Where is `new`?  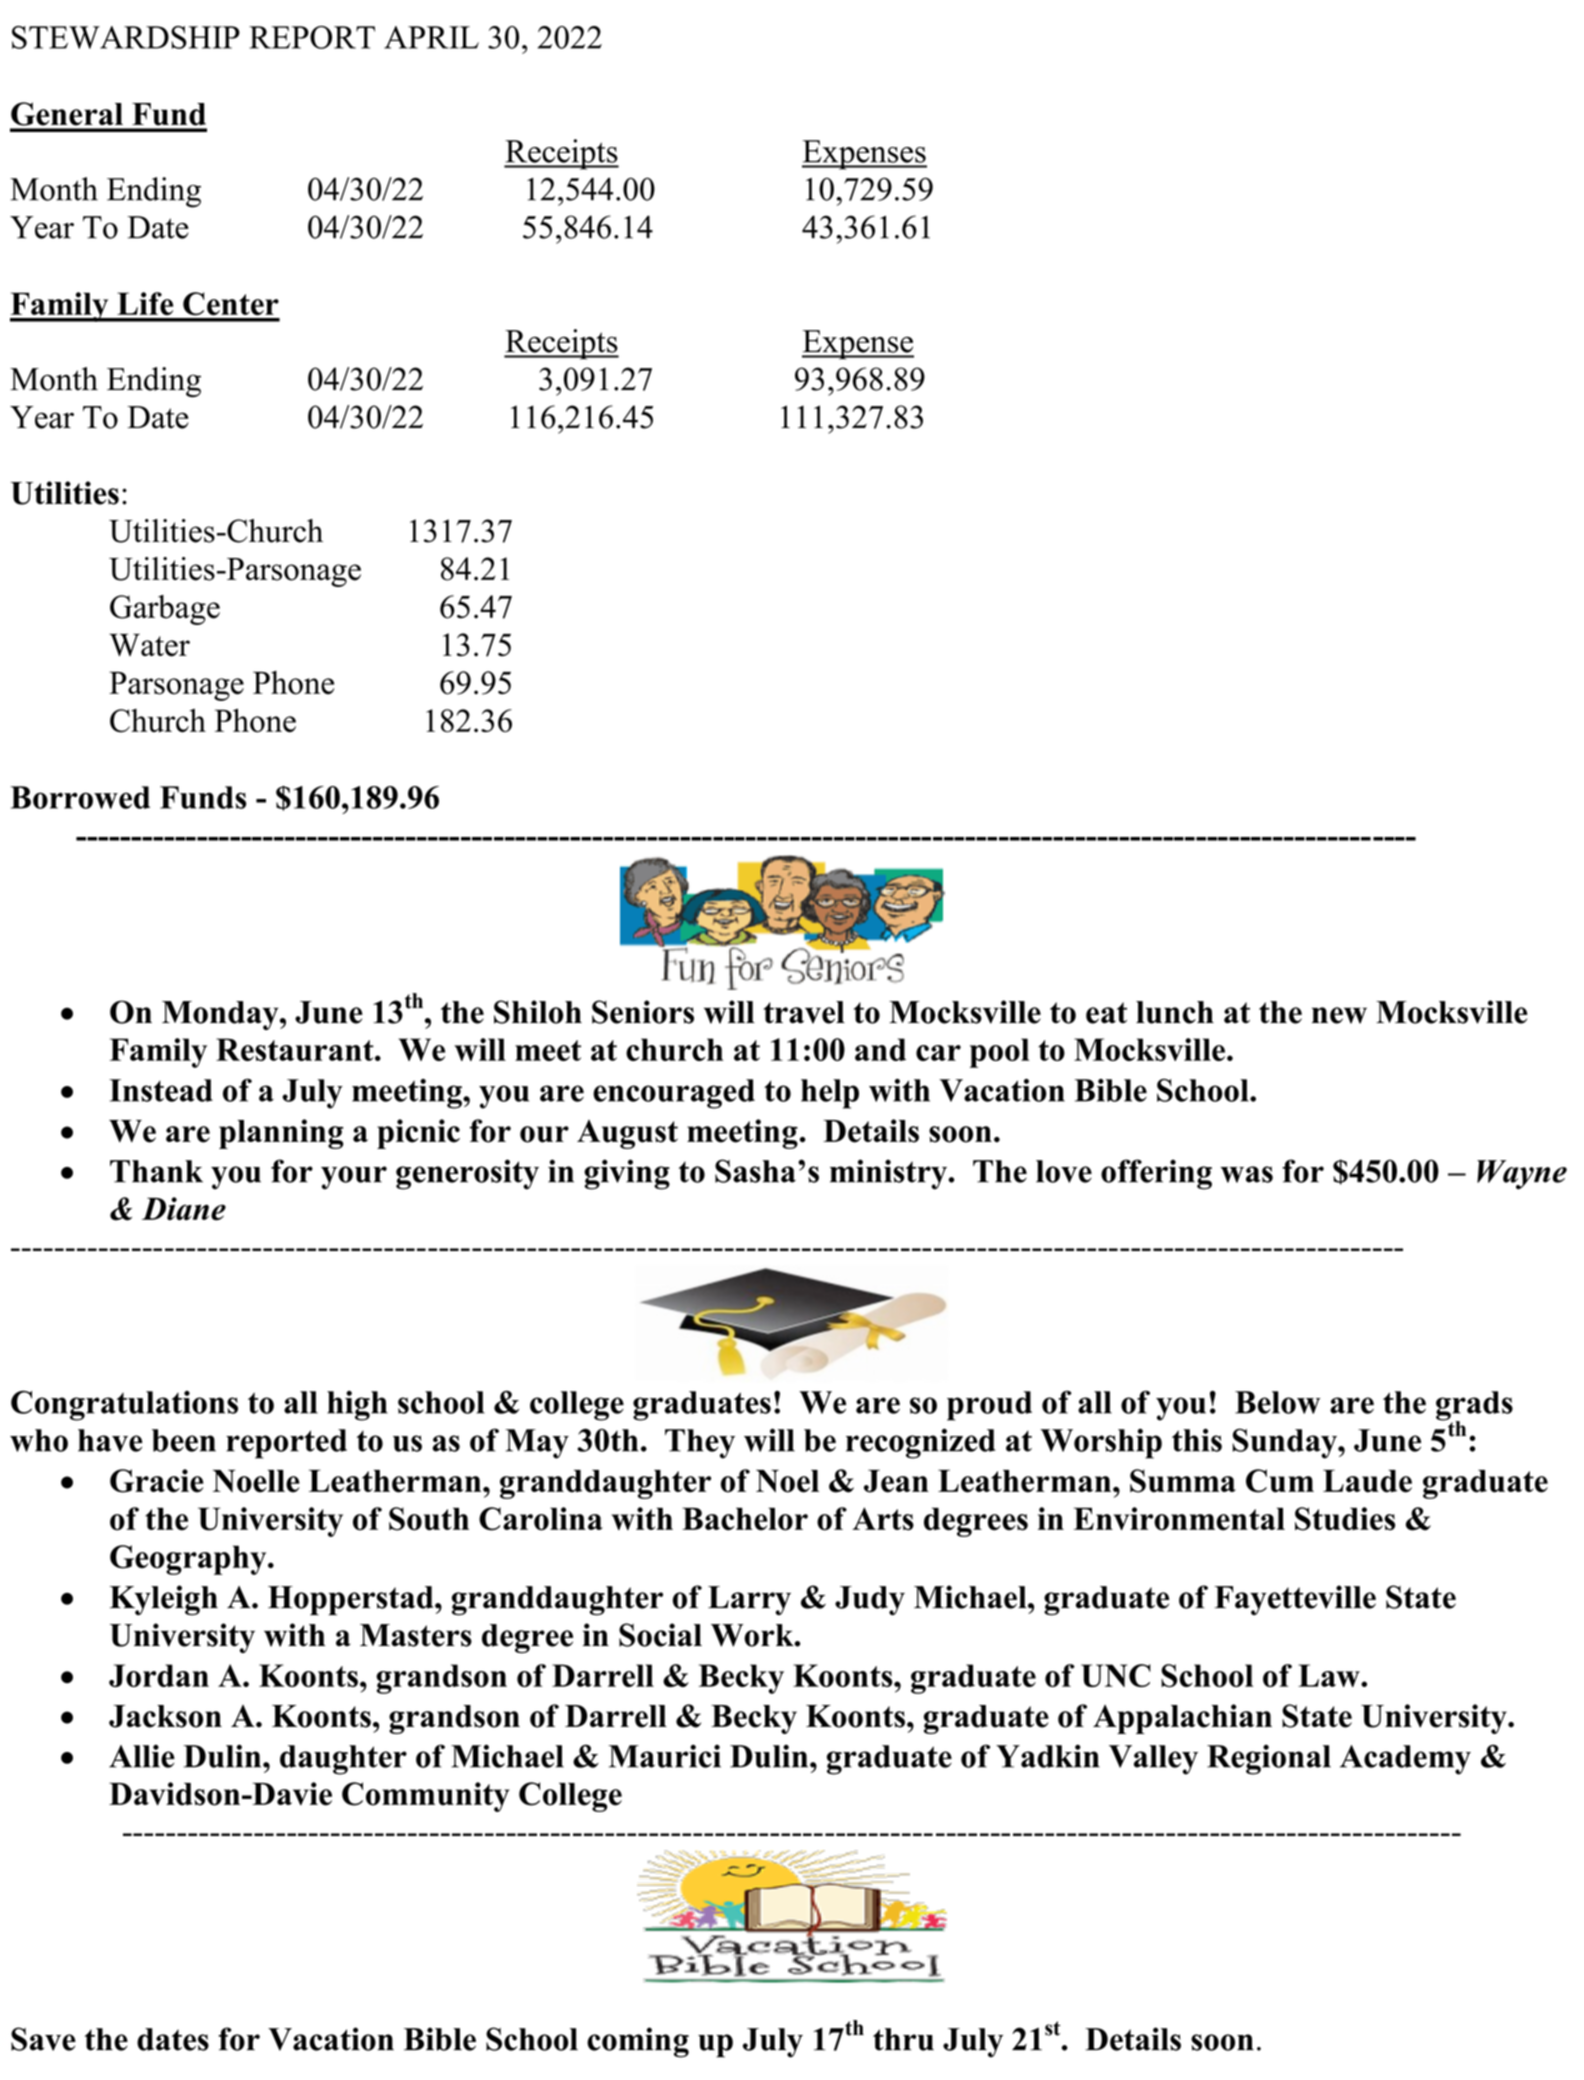 new is located at coordinates (1339, 1015).
